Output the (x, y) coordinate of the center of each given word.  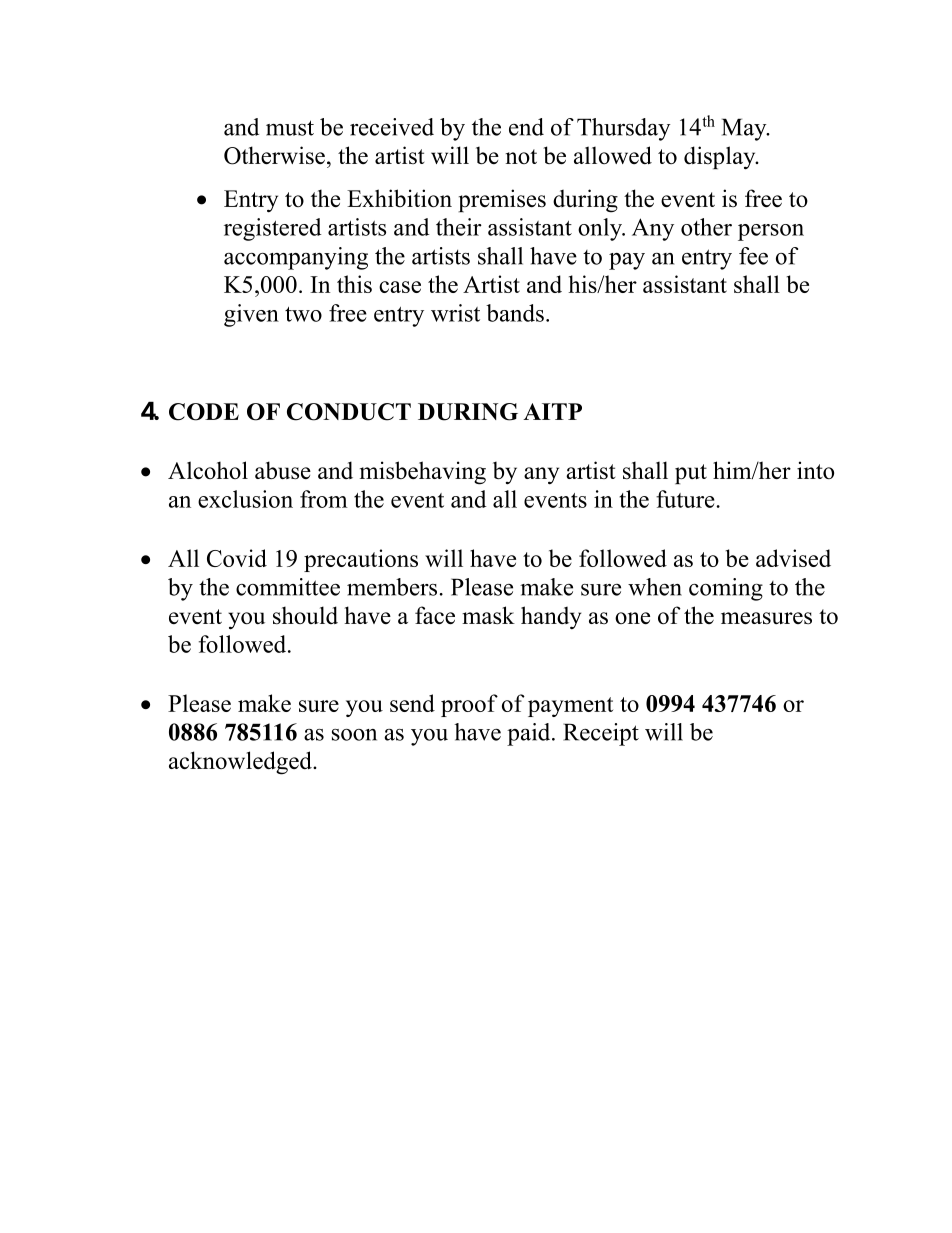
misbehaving (423, 473)
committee (288, 587)
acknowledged (241, 763)
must (290, 128)
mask (488, 615)
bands (515, 313)
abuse (283, 470)
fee (753, 256)
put (691, 474)
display (721, 158)
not (521, 156)
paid (530, 734)
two (303, 314)
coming (726, 589)
